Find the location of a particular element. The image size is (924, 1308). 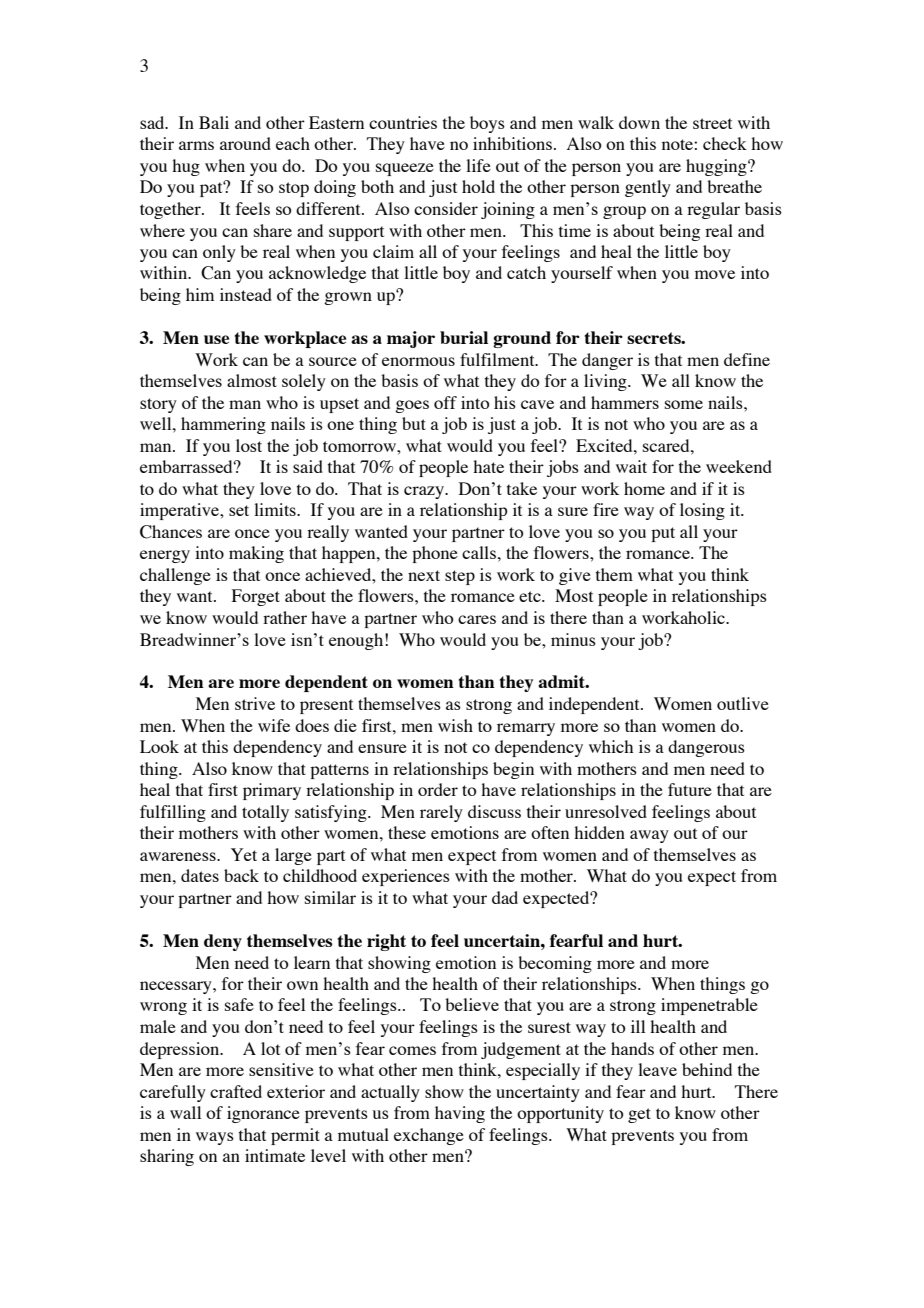

some is located at coordinates (684, 404).
